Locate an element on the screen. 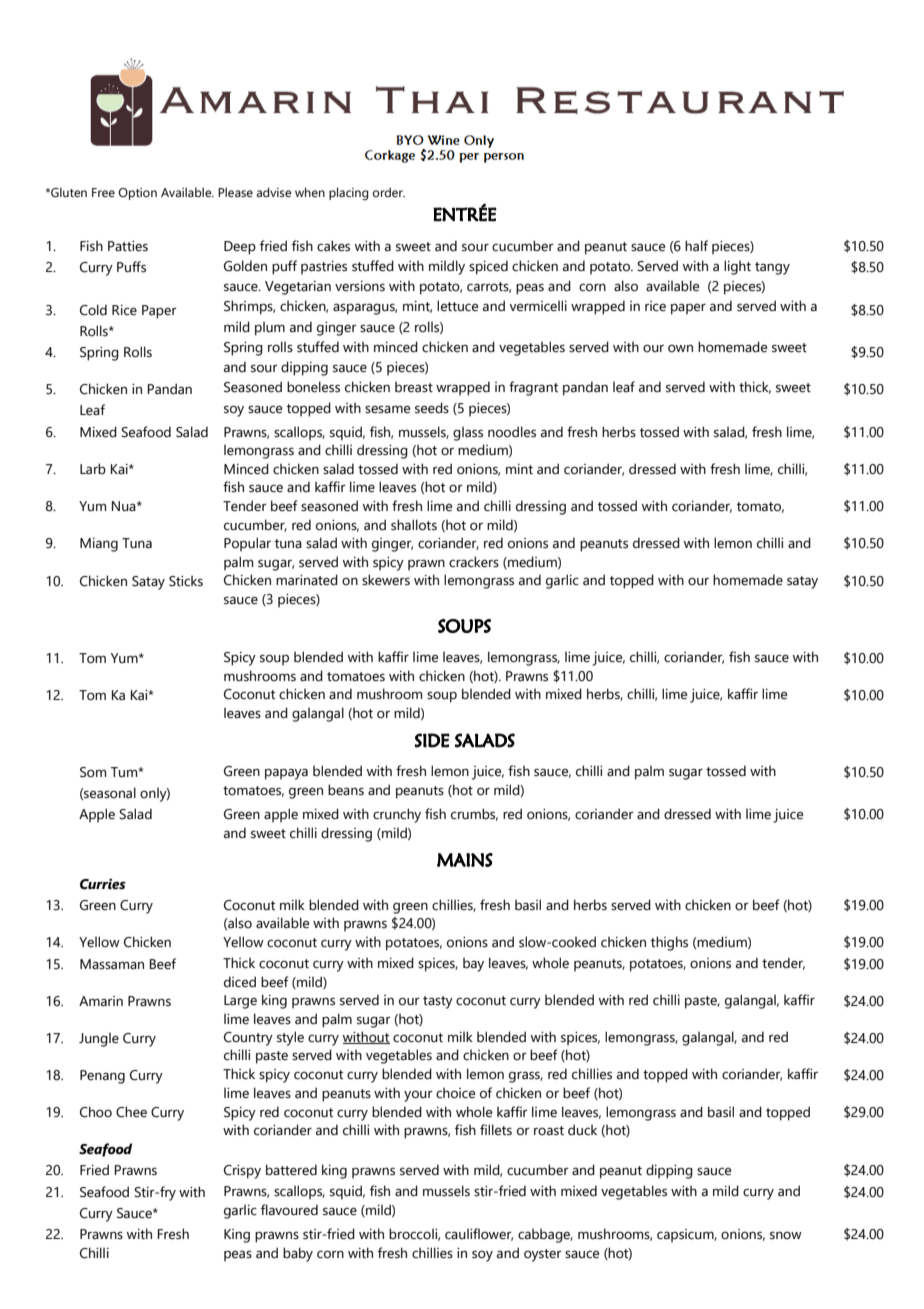 This screenshot has height=1309, width=924. crackers is located at coordinates (474, 562).
